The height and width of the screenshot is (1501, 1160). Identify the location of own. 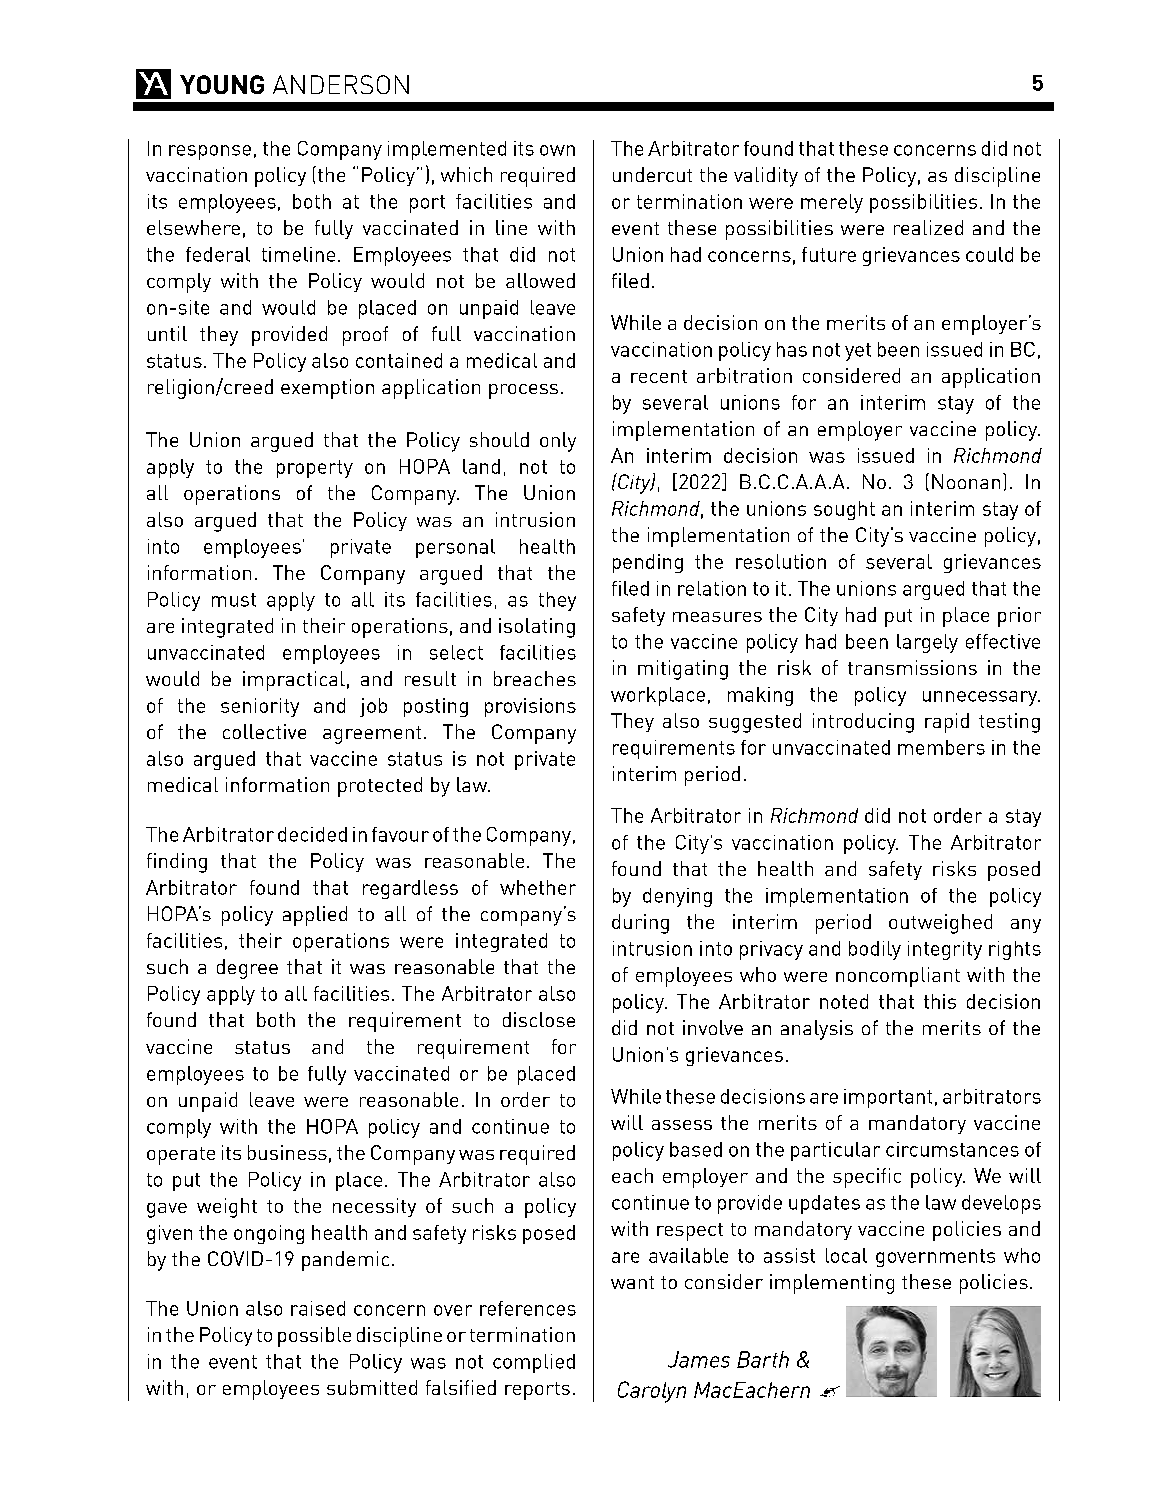
(557, 150).
